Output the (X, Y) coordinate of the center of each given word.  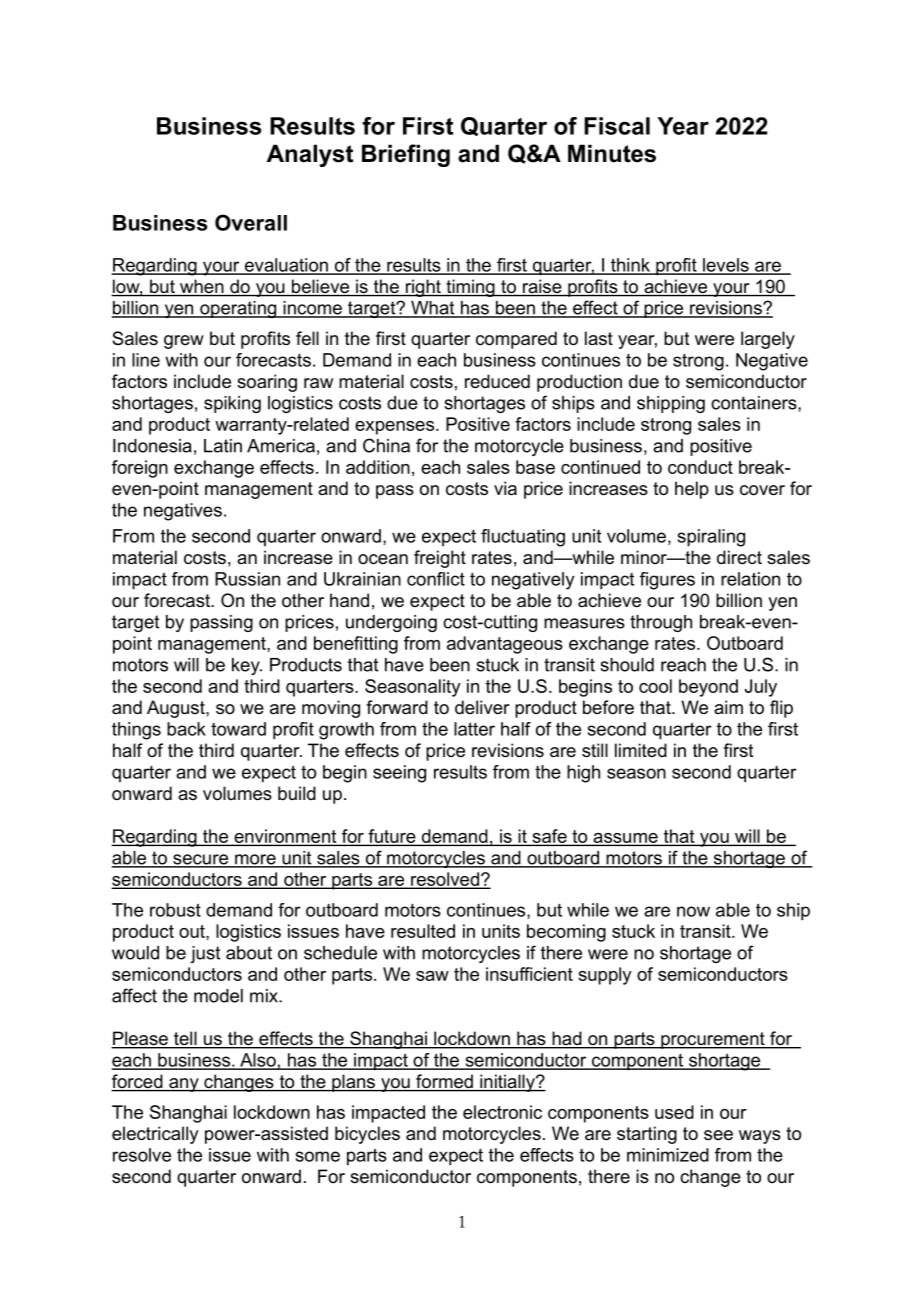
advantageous (505, 645)
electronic (502, 1112)
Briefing (406, 155)
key (247, 666)
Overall (251, 222)
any (184, 1085)
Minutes (612, 153)
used (674, 1112)
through (661, 623)
